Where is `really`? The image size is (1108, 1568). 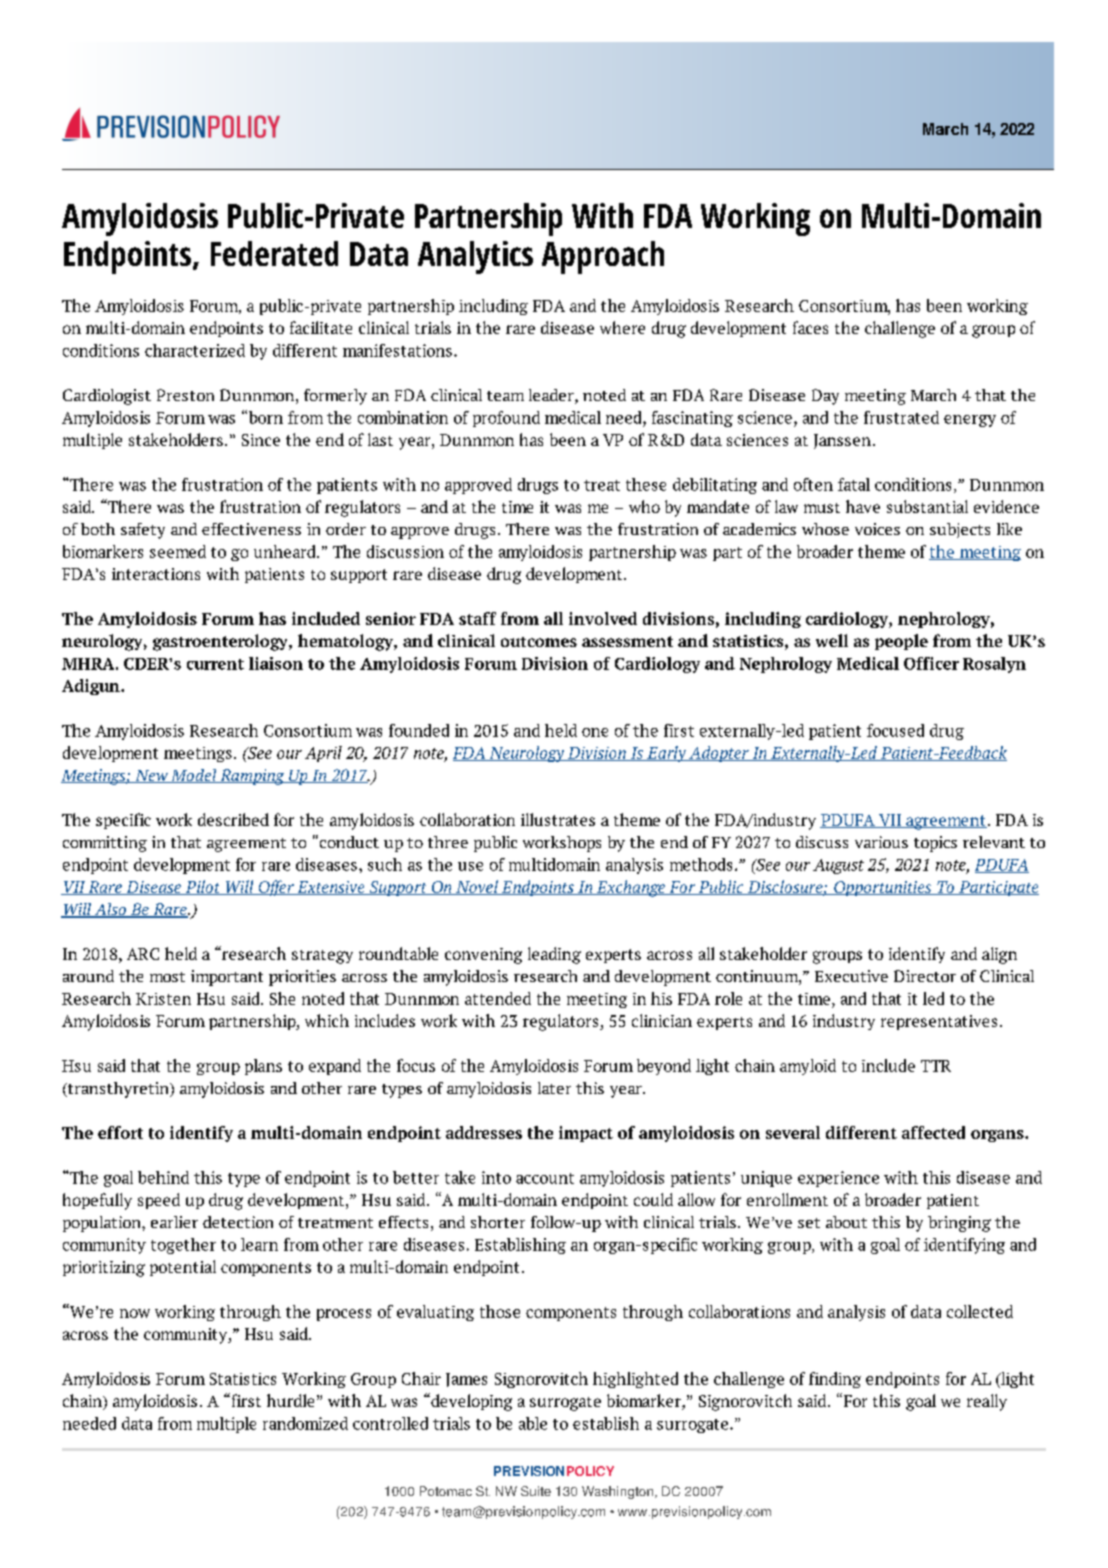
really is located at coordinates (987, 1402).
